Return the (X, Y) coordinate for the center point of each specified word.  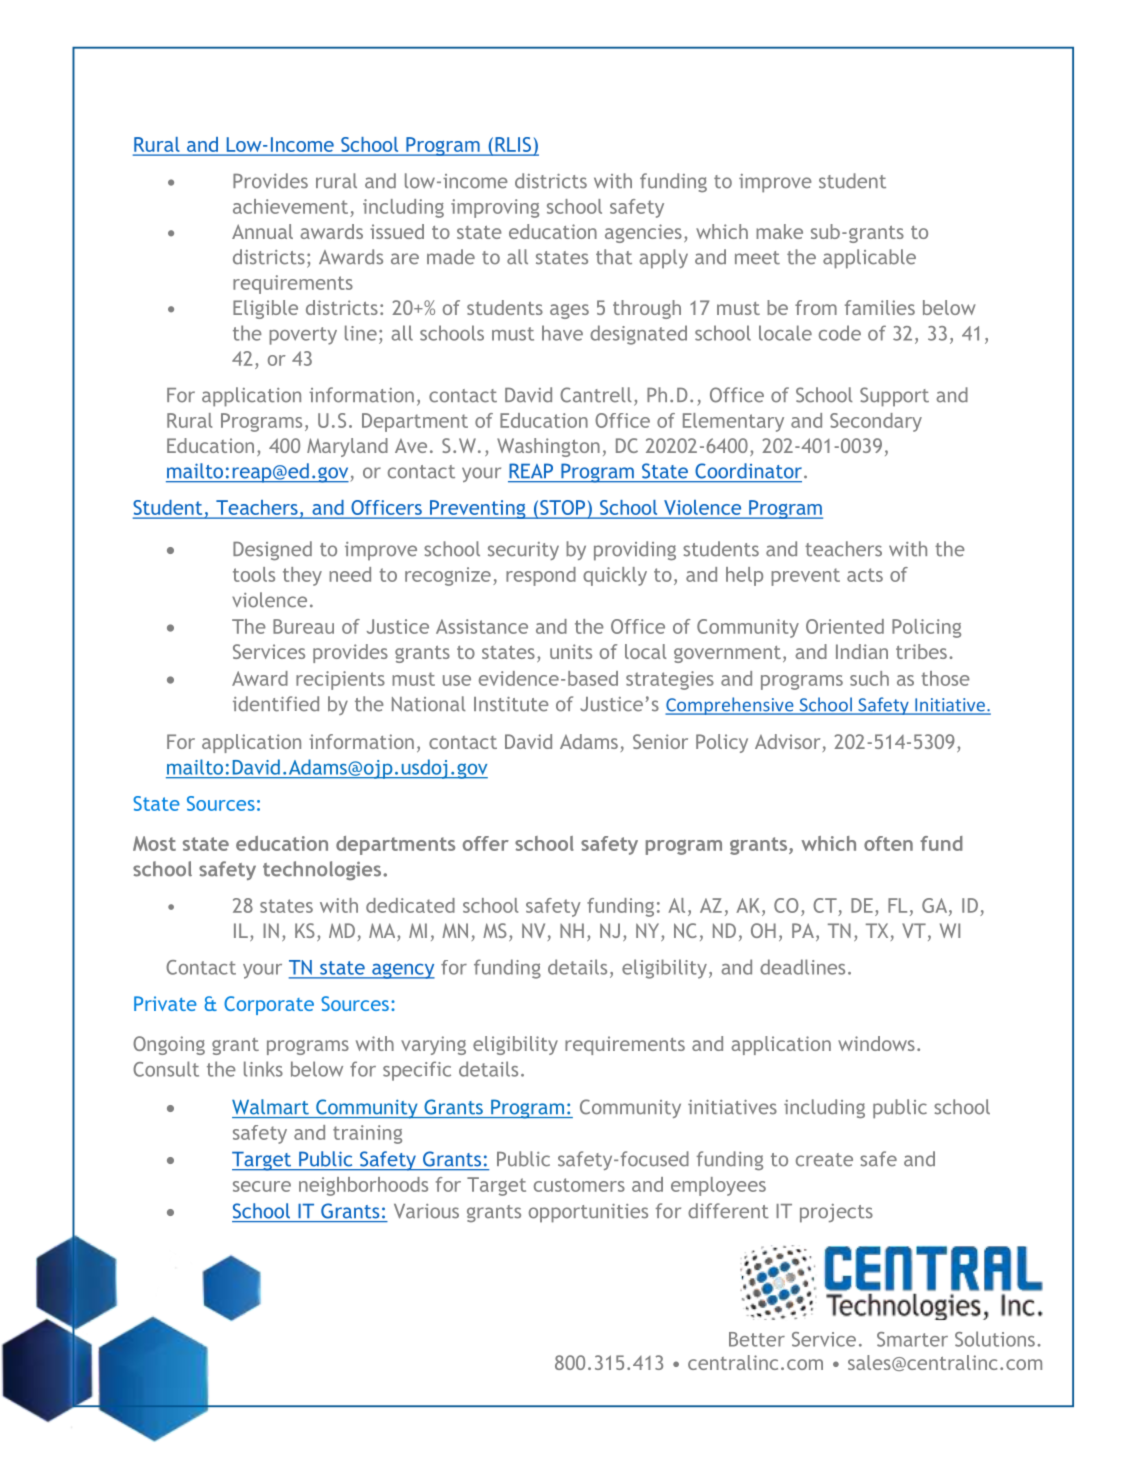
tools (254, 574)
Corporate (269, 1005)
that (614, 257)
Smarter (912, 1339)
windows (876, 1043)
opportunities (588, 1213)
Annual (262, 231)
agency (402, 971)
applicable (869, 259)
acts (865, 575)
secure (262, 1186)
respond (541, 576)
